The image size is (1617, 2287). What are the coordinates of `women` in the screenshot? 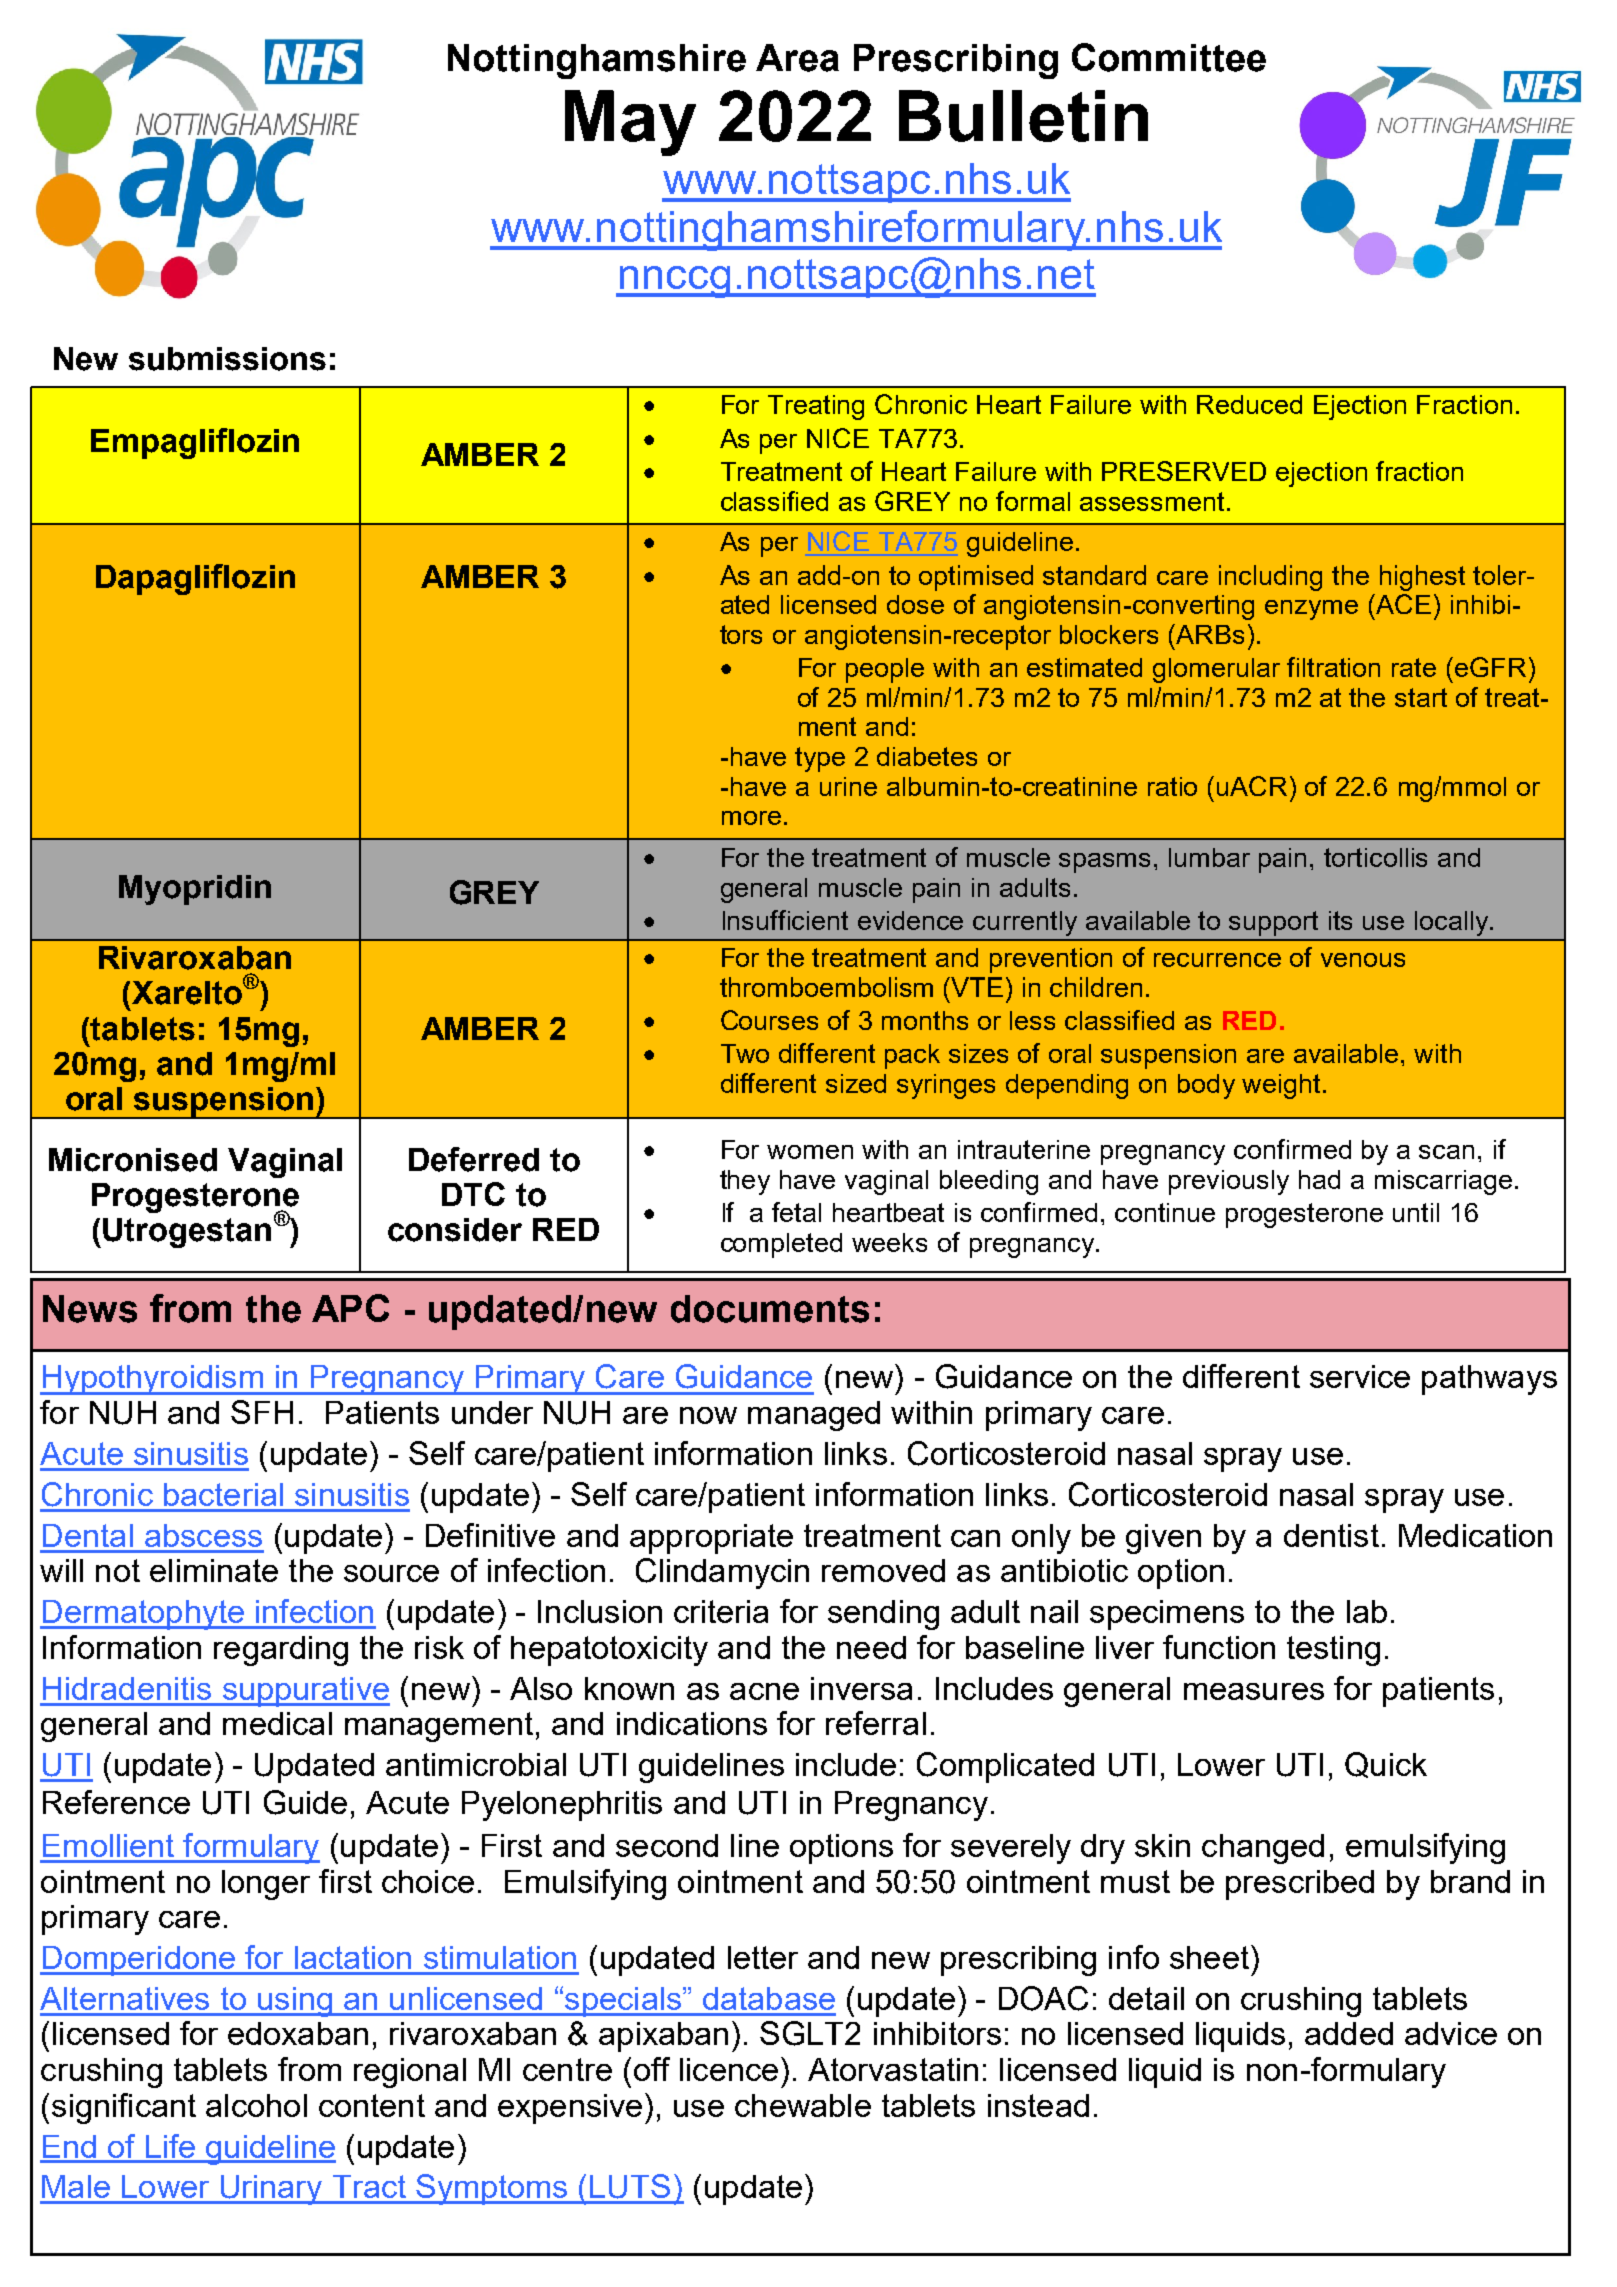 It's located at (810, 1152).
